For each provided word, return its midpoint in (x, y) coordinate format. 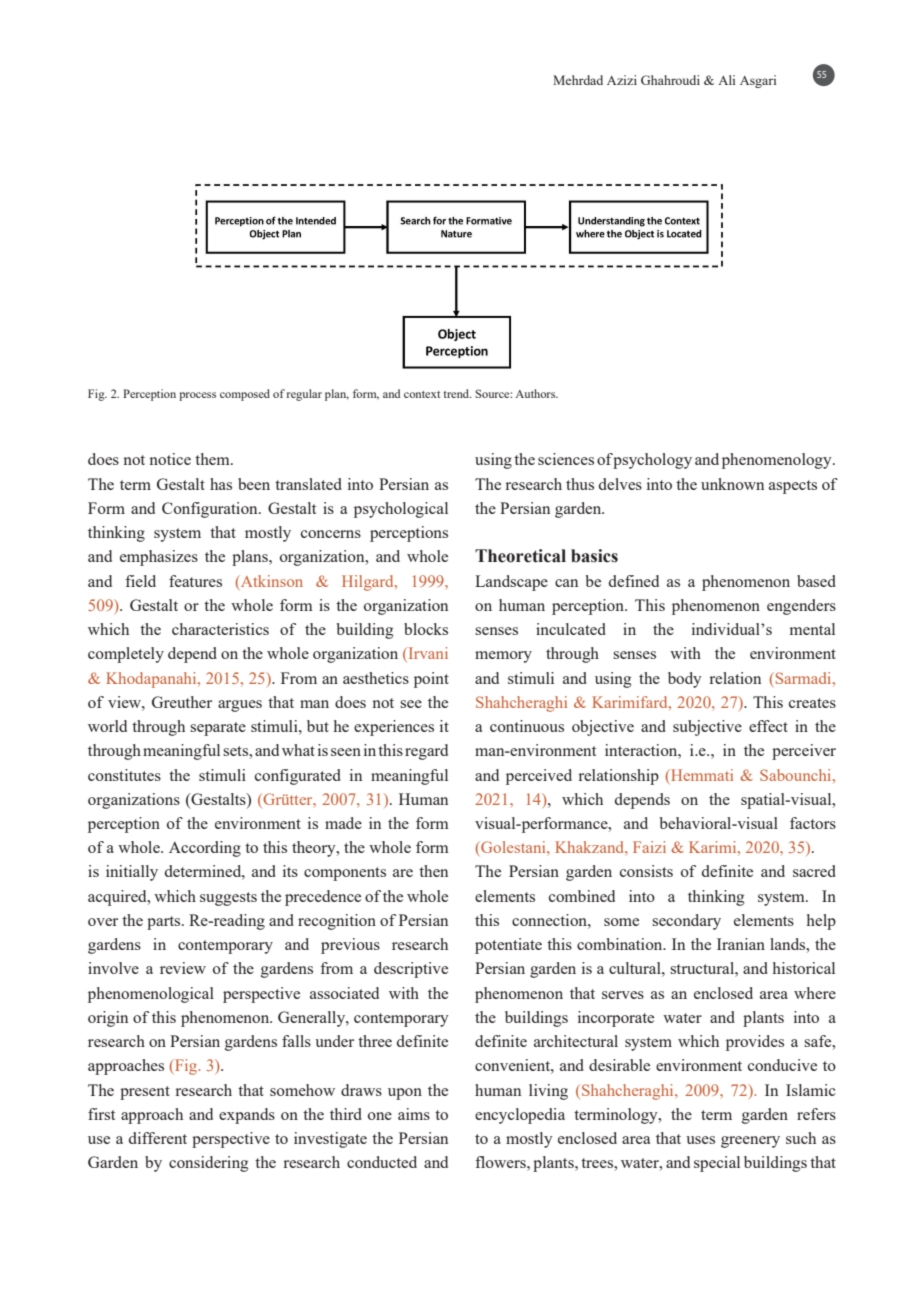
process (197, 396)
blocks (426, 629)
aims (414, 1114)
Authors (536, 393)
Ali (726, 80)
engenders (801, 607)
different (158, 1138)
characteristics (220, 629)
